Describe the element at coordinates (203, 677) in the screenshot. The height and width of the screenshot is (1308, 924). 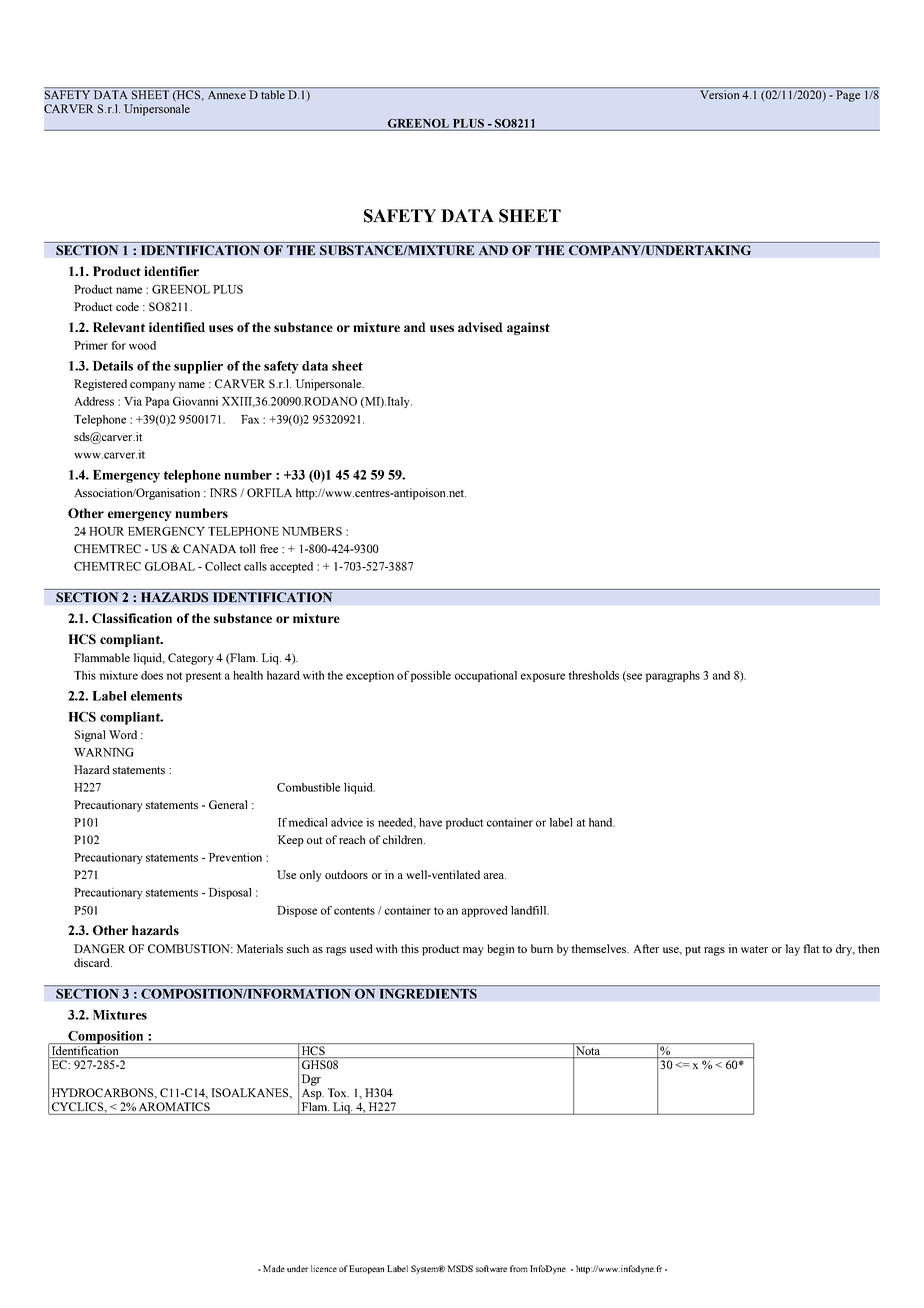
I see `present` at that location.
